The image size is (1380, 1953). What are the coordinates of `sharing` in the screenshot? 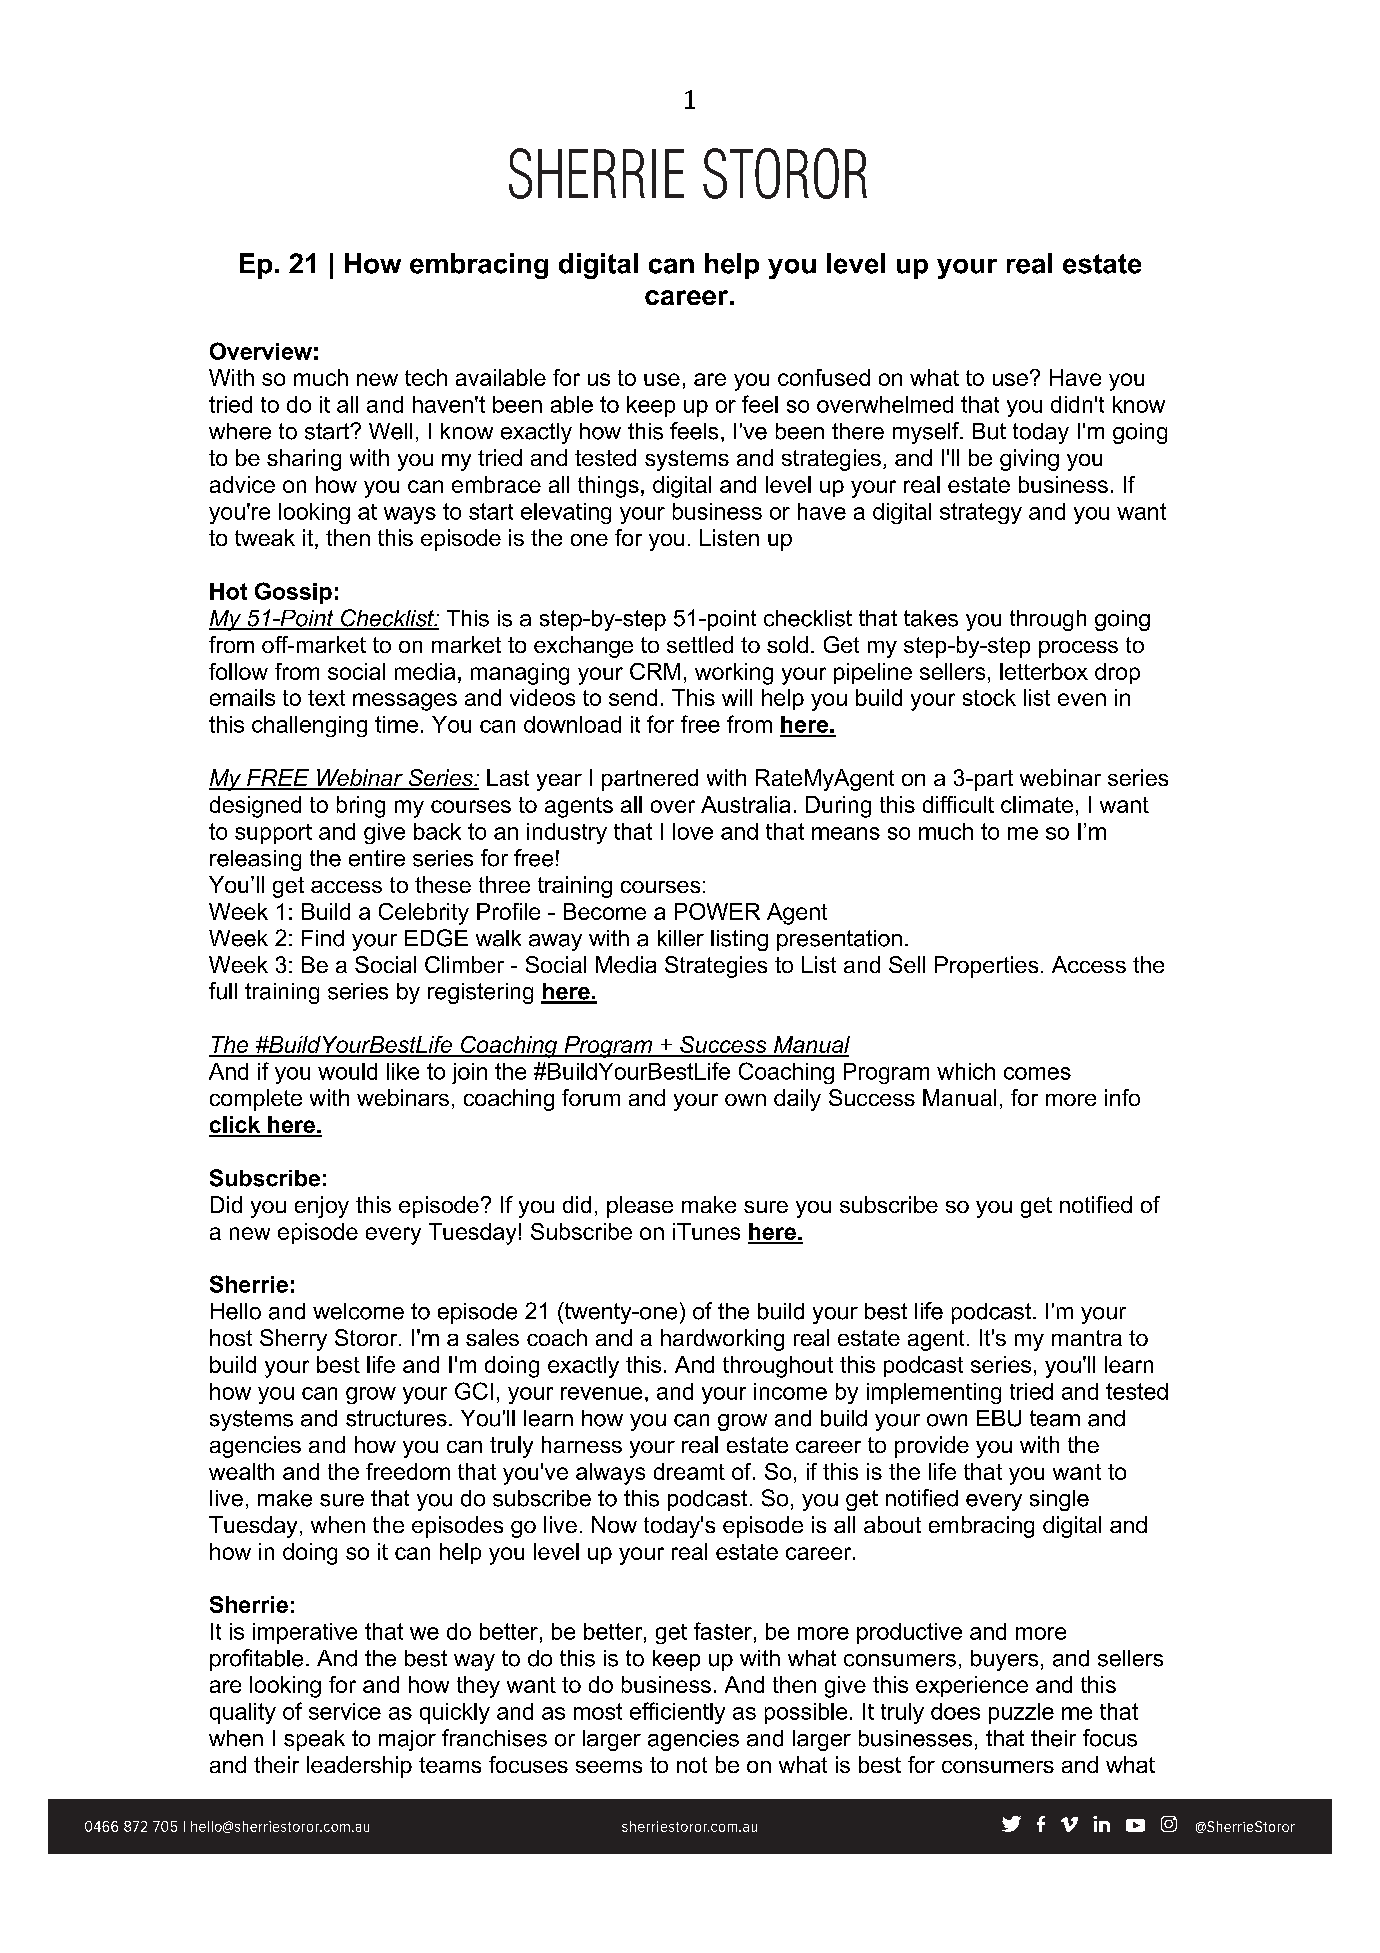 It's located at (304, 460).
